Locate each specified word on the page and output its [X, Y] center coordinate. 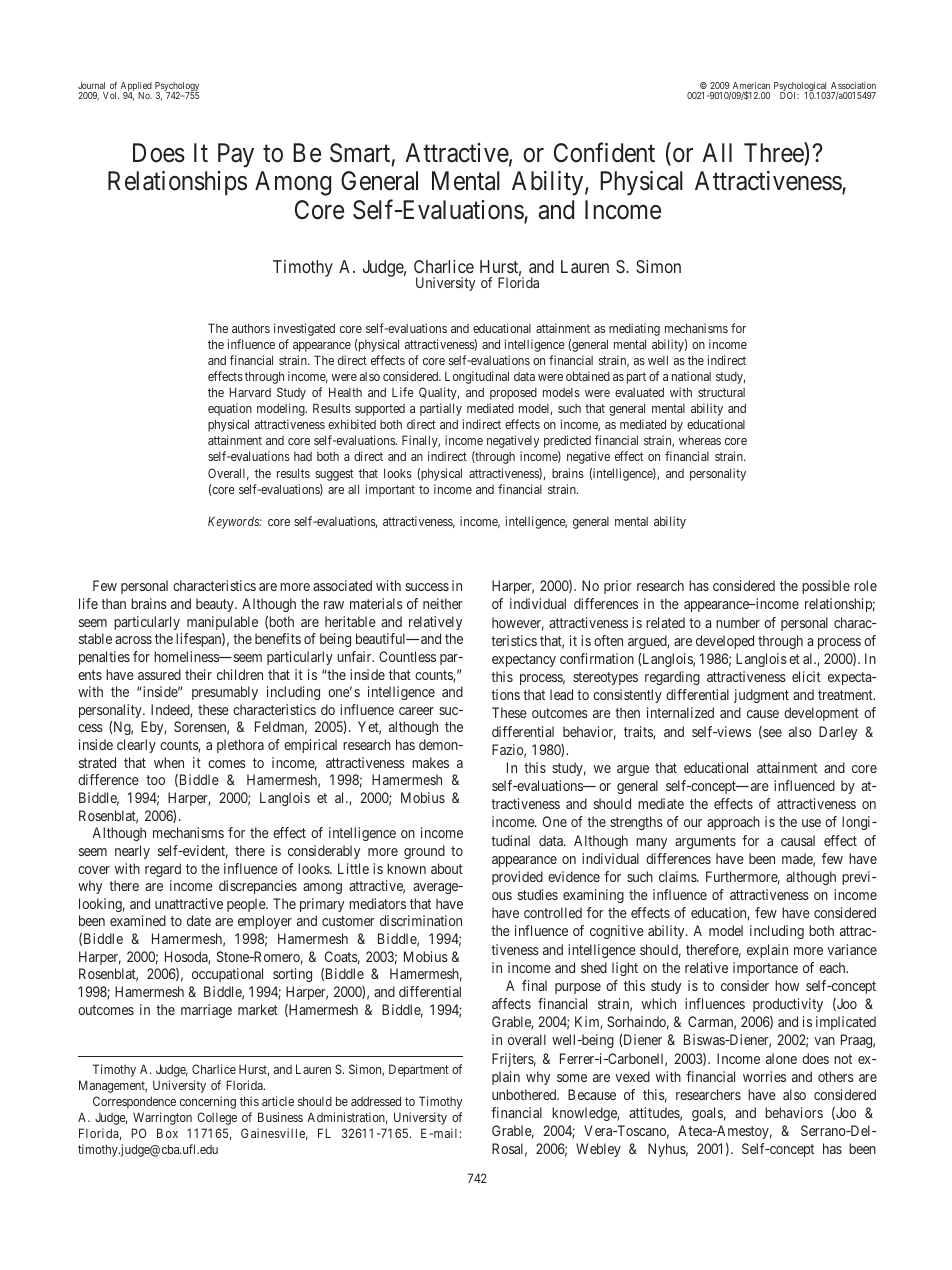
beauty [216, 605]
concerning [208, 1102]
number [738, 622]
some [572, 1078]
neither [443, 603]
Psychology [177, 88]
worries [764, 1076]
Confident [604, 152]
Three [774, 153]
